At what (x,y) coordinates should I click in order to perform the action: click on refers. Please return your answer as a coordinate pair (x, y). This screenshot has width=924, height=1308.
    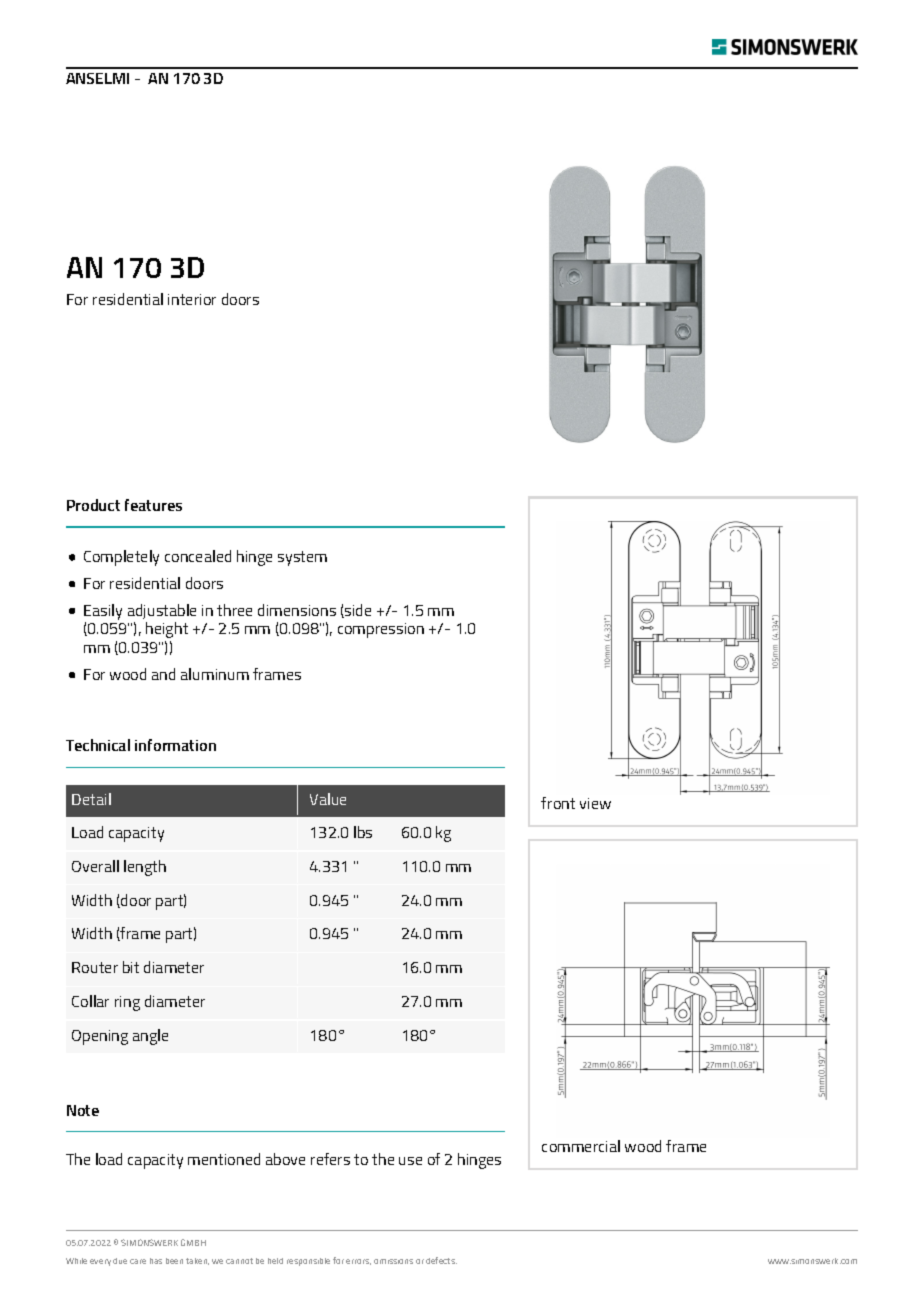
    Looking at the image, I should click on (330, 1159).
